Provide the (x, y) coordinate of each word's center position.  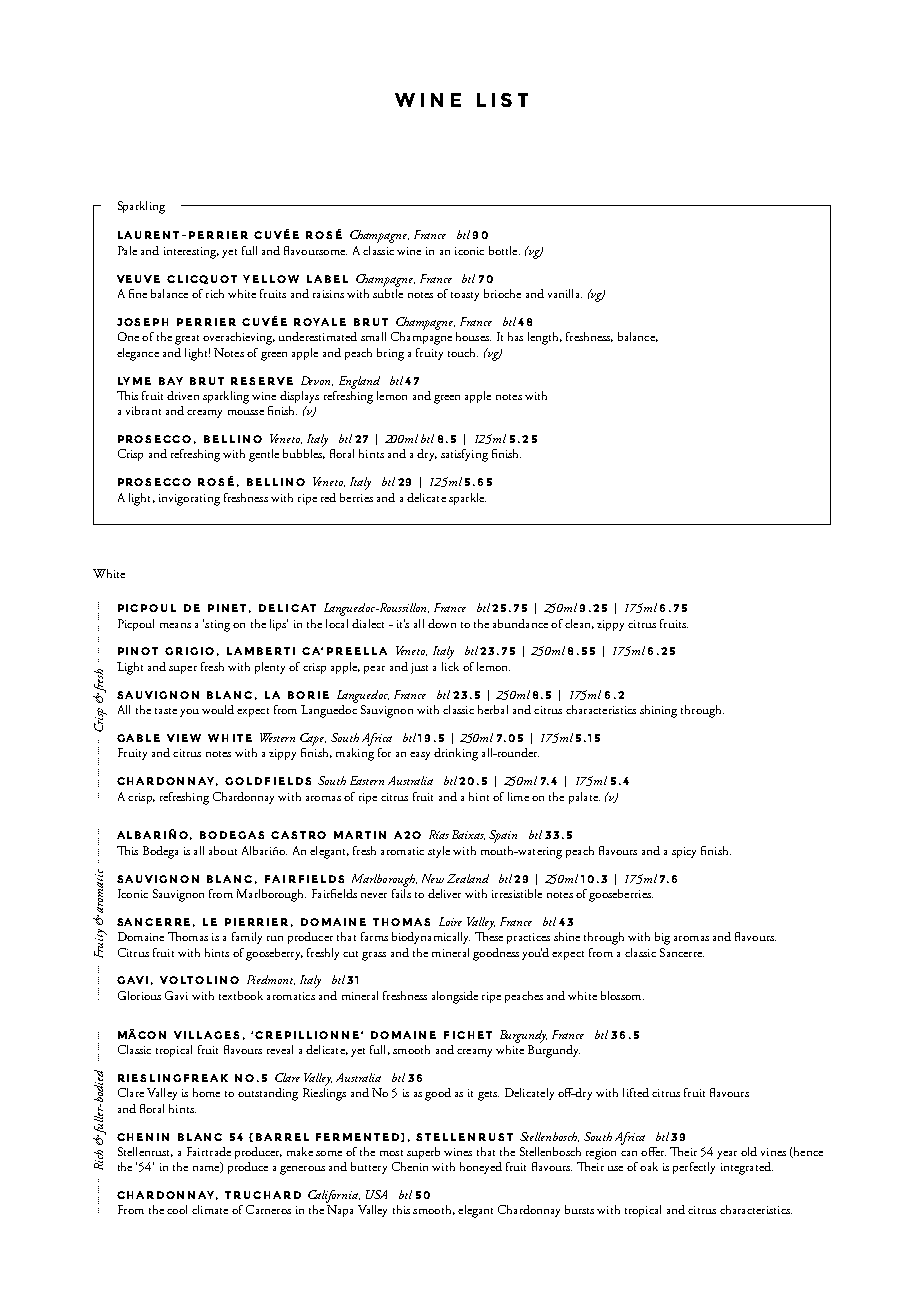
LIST (502, 100)
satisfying (464, 455)
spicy (684, 852)
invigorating (189, 500)
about (223, 850)
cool (177, 1209)
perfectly (694, 1168)
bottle (504, 250)
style (439, 852)
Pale (127, 250)
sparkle (467, 499)
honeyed (481, 1168)
